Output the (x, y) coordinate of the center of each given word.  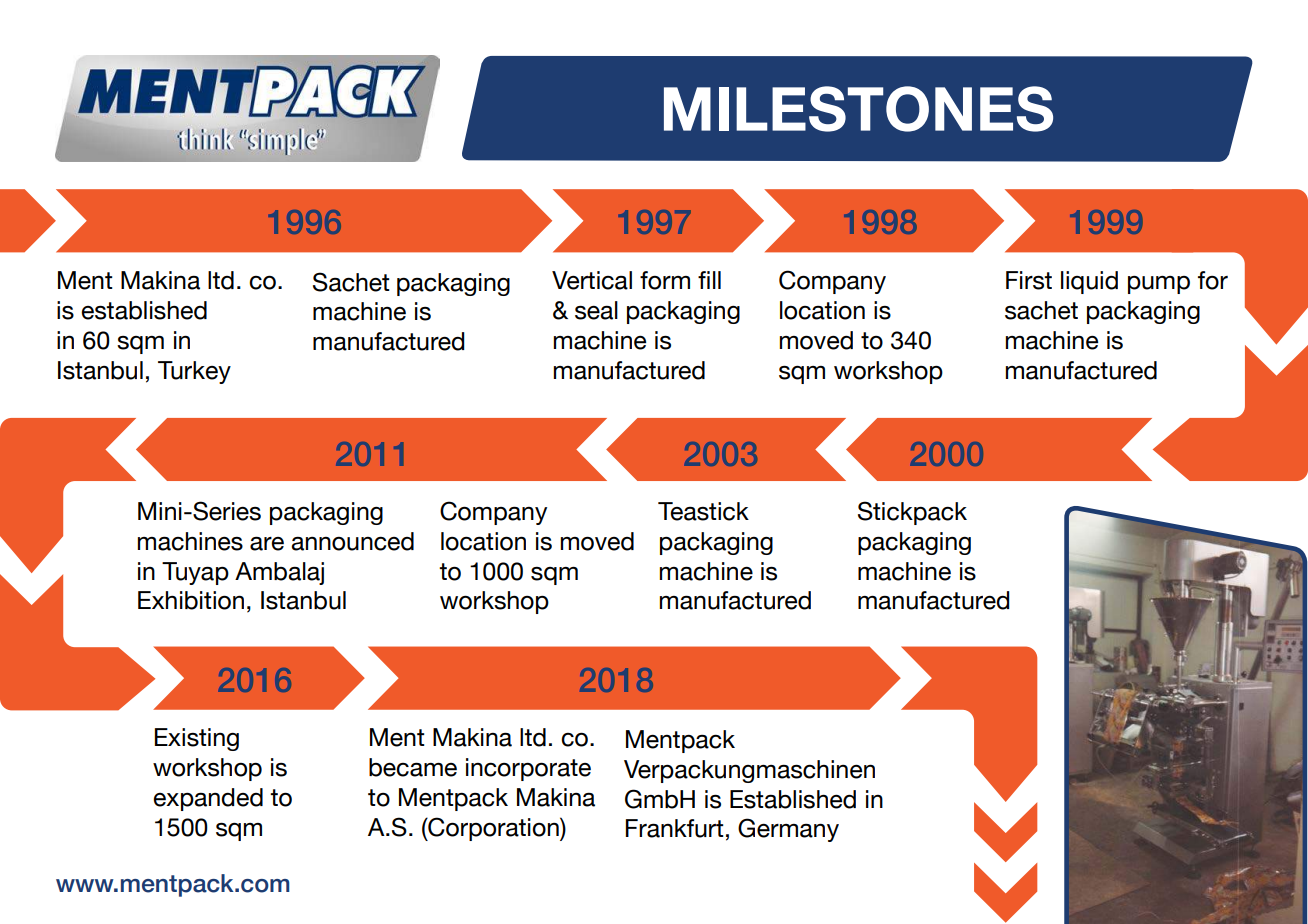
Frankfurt (675, 828)
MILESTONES (858, 109)
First (1029, 280)
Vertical (592, 280)
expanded (208, 799)
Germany (788, 830)
